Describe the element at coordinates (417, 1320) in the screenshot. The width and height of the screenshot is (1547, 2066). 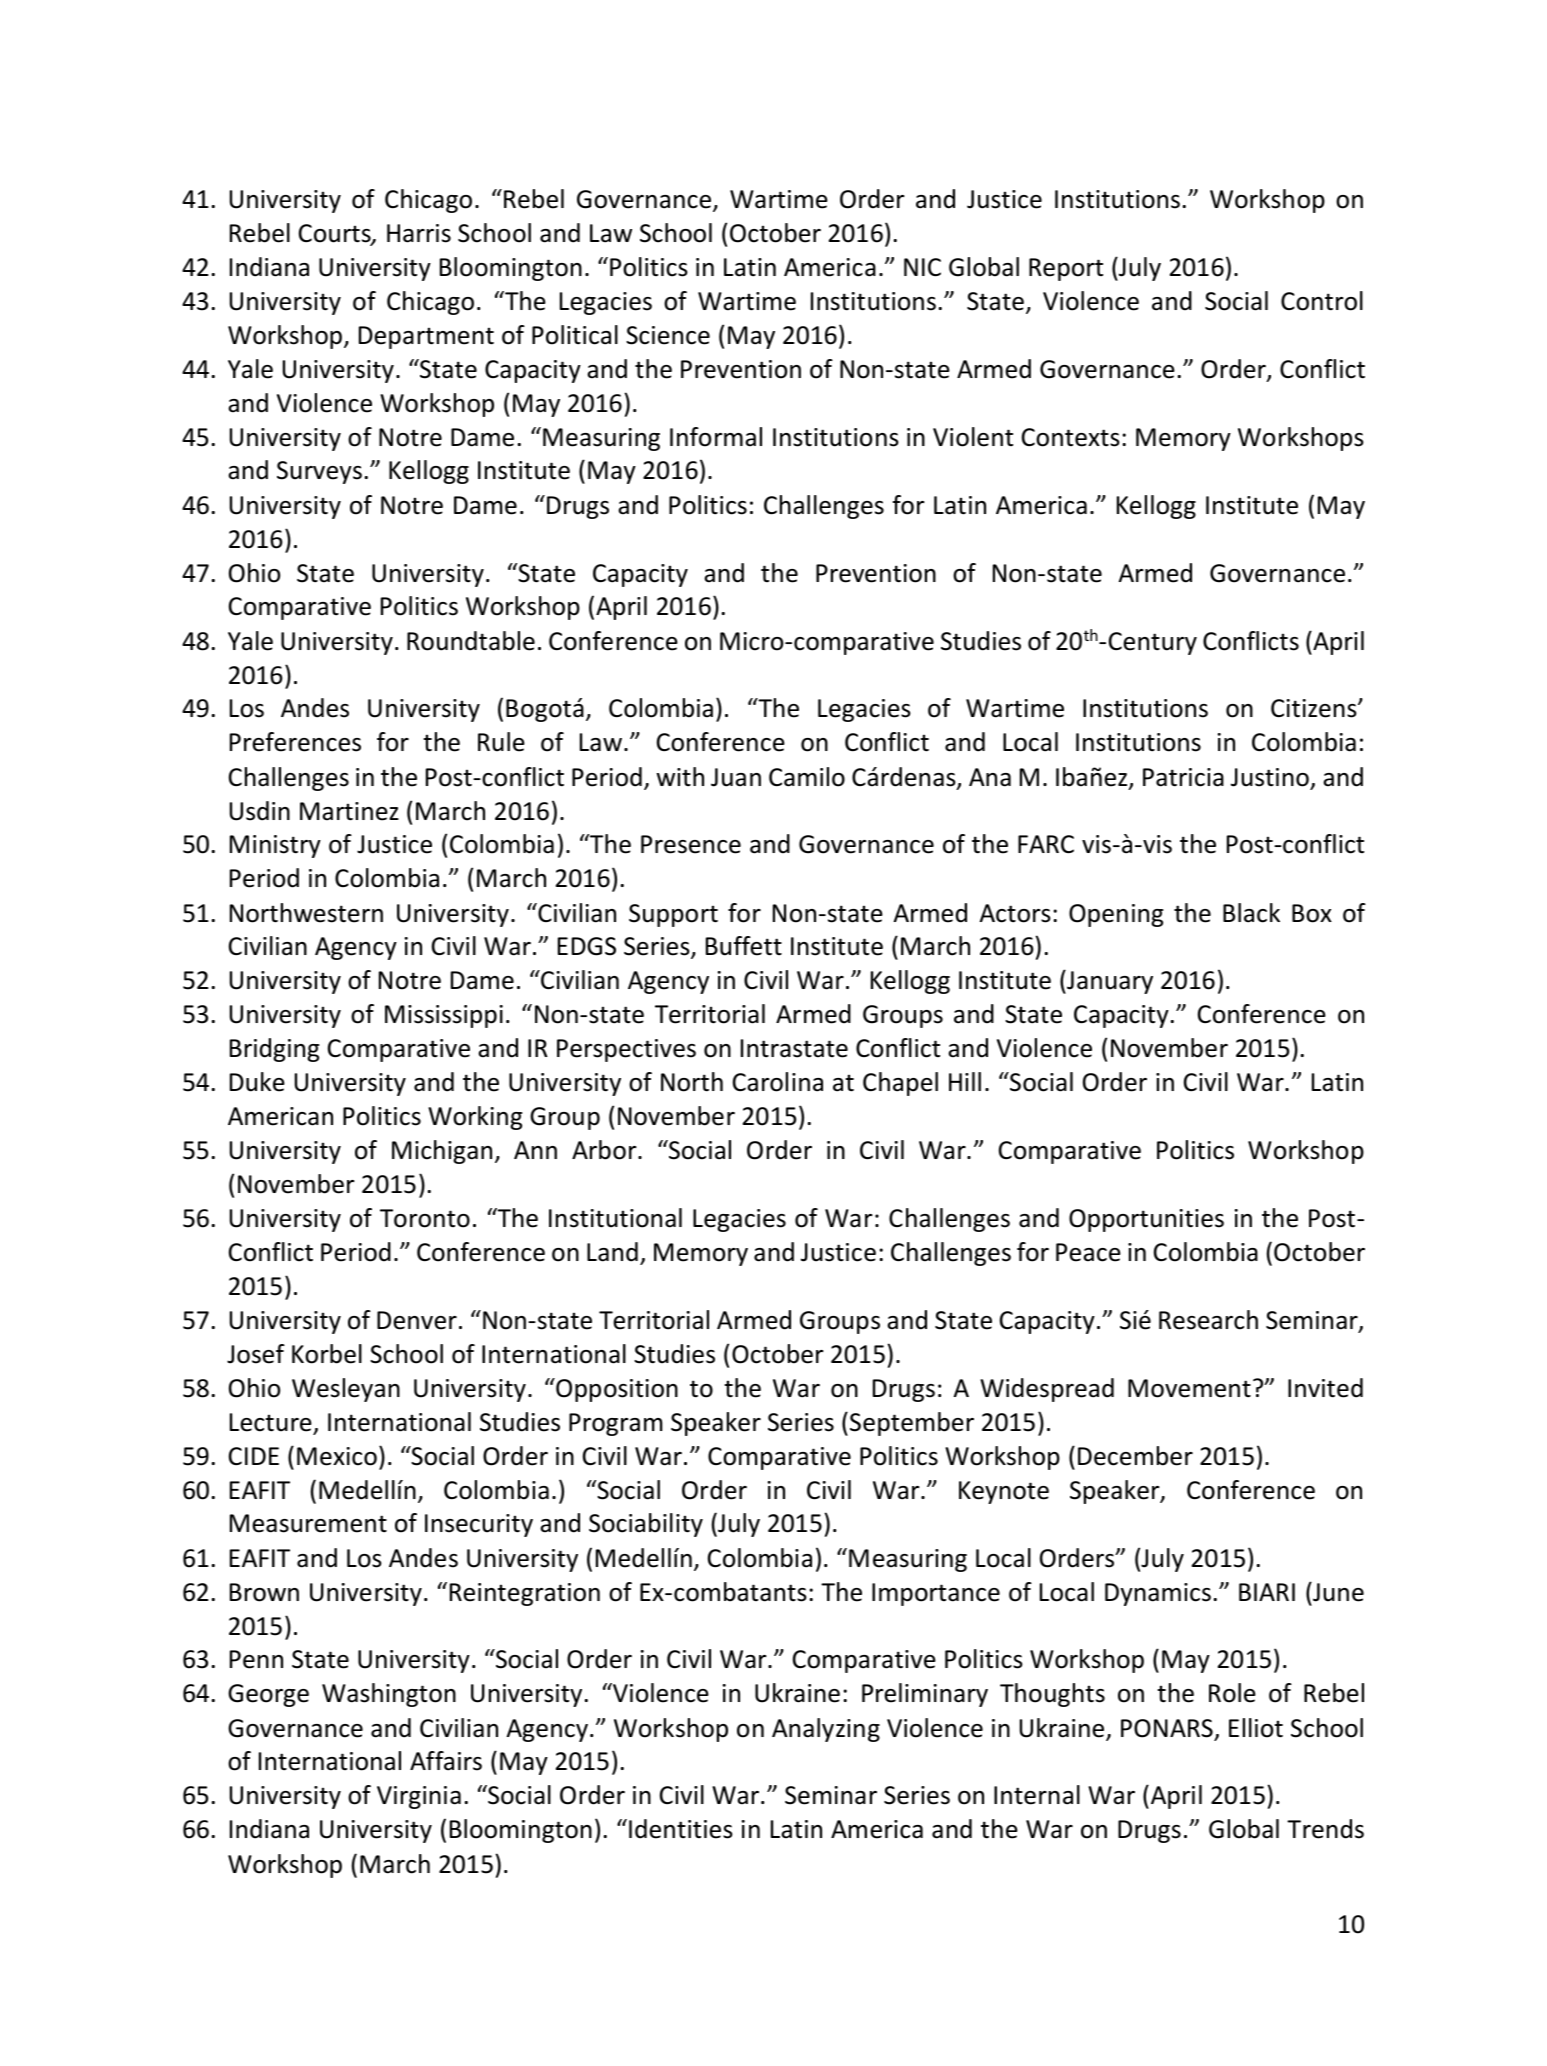
I see `Denver` at that location.
